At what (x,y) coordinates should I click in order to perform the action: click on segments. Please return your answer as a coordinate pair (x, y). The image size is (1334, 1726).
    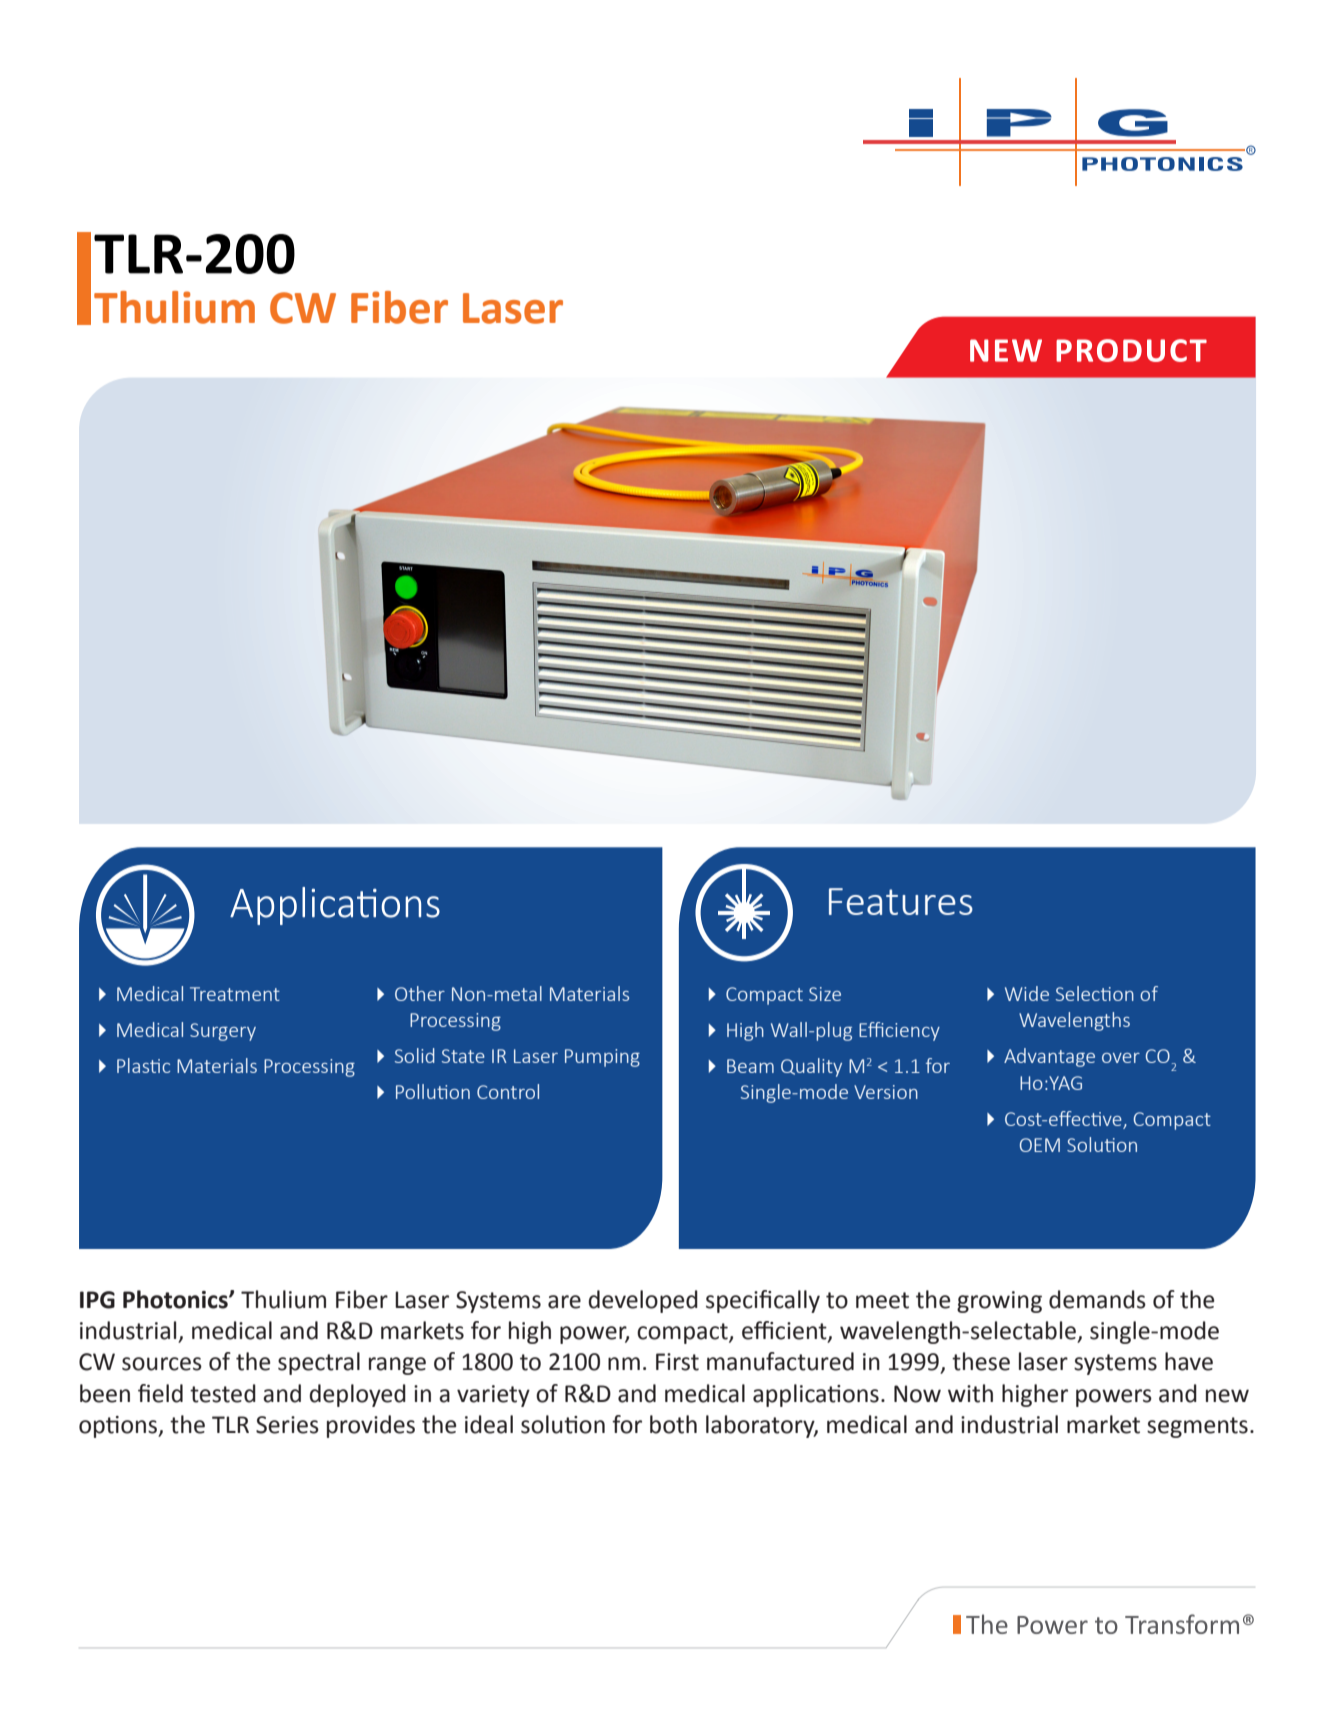
    Looking at the image, I should click on (1197, 1427).
